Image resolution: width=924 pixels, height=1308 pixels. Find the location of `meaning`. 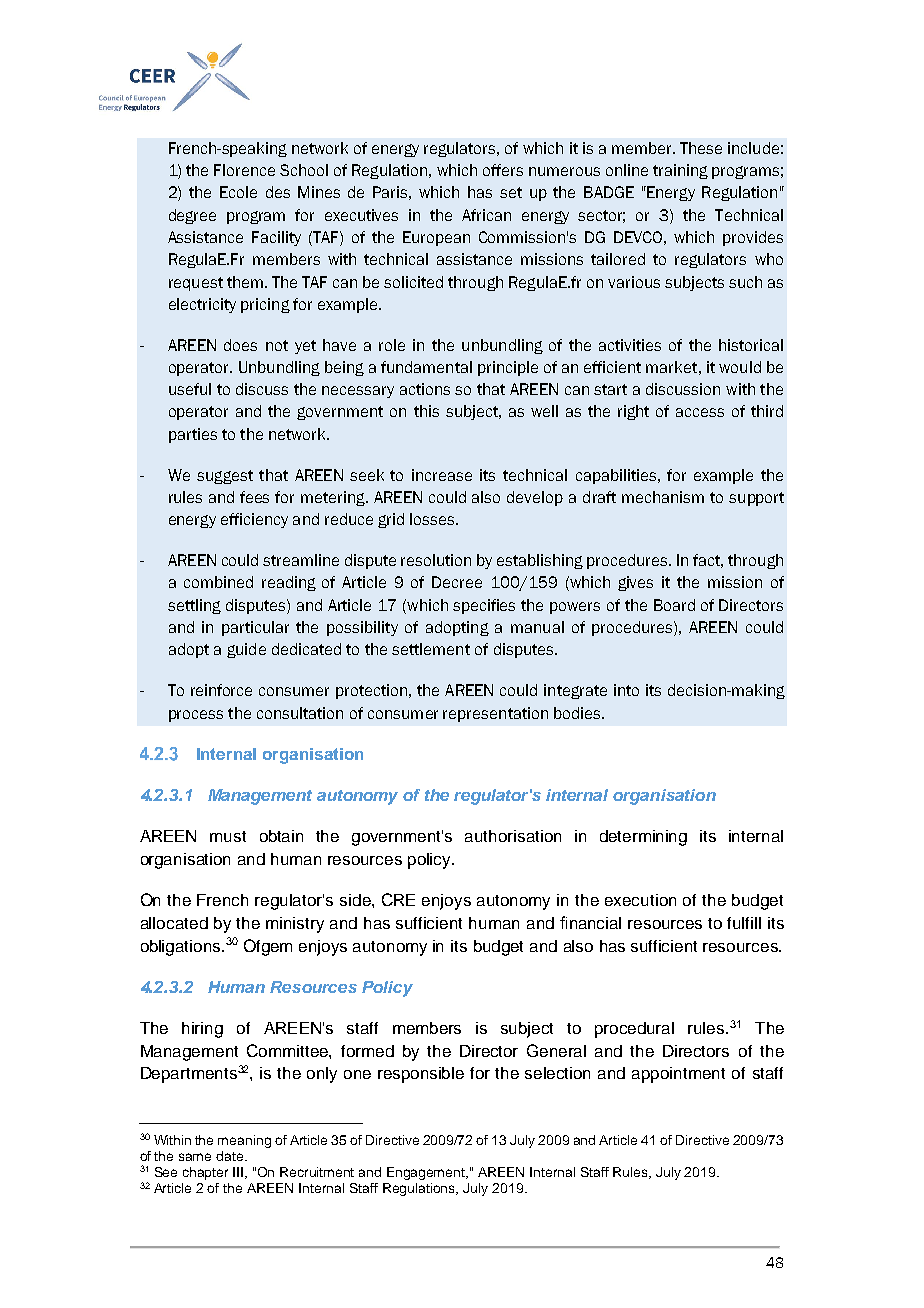

meaning is located at coordinates (244, 1141).
